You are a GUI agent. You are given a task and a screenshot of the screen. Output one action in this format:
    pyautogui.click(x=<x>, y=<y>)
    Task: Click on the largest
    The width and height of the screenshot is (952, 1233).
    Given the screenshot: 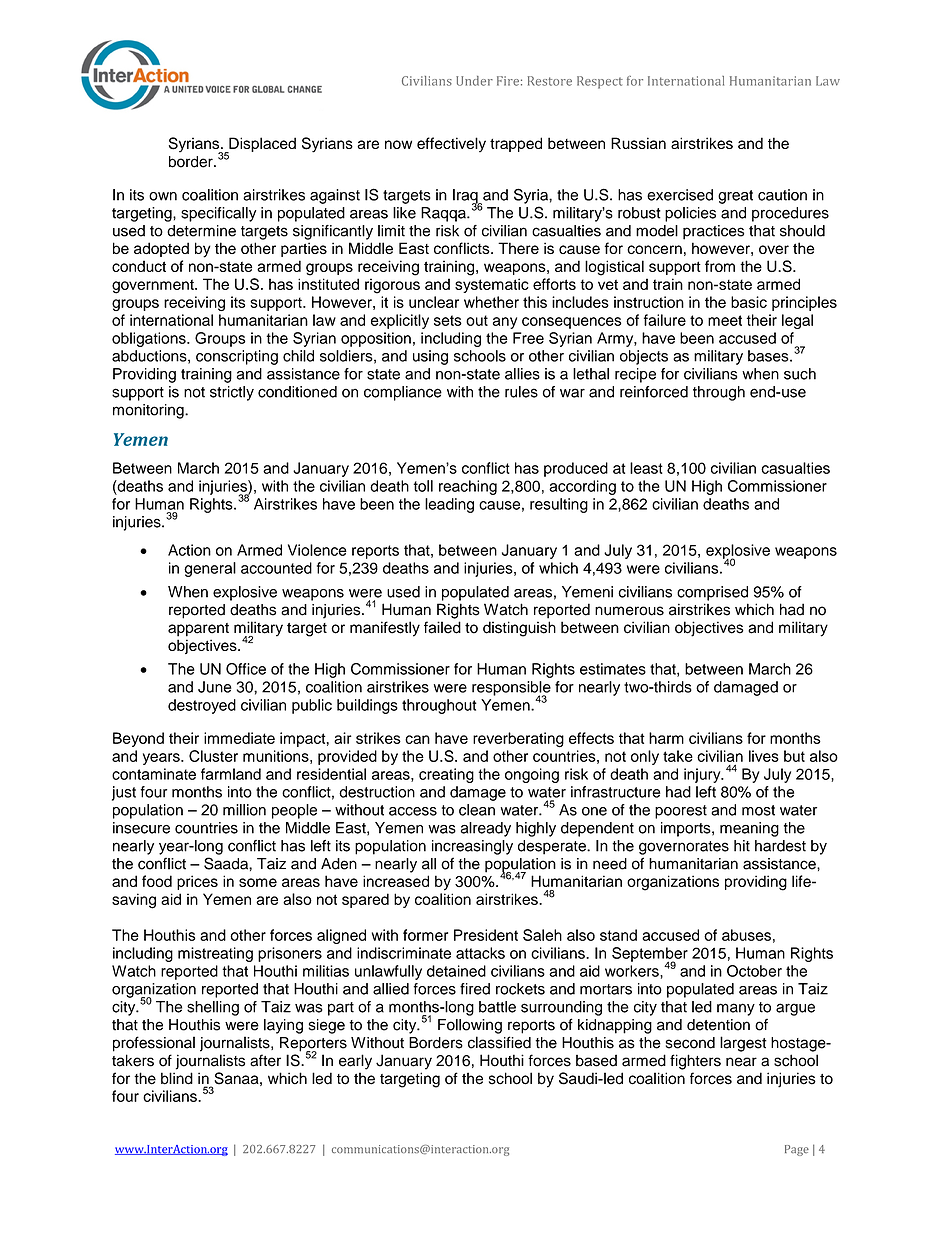 What is the action you would take?
    pyautogui.click(x=743, y=1044)
